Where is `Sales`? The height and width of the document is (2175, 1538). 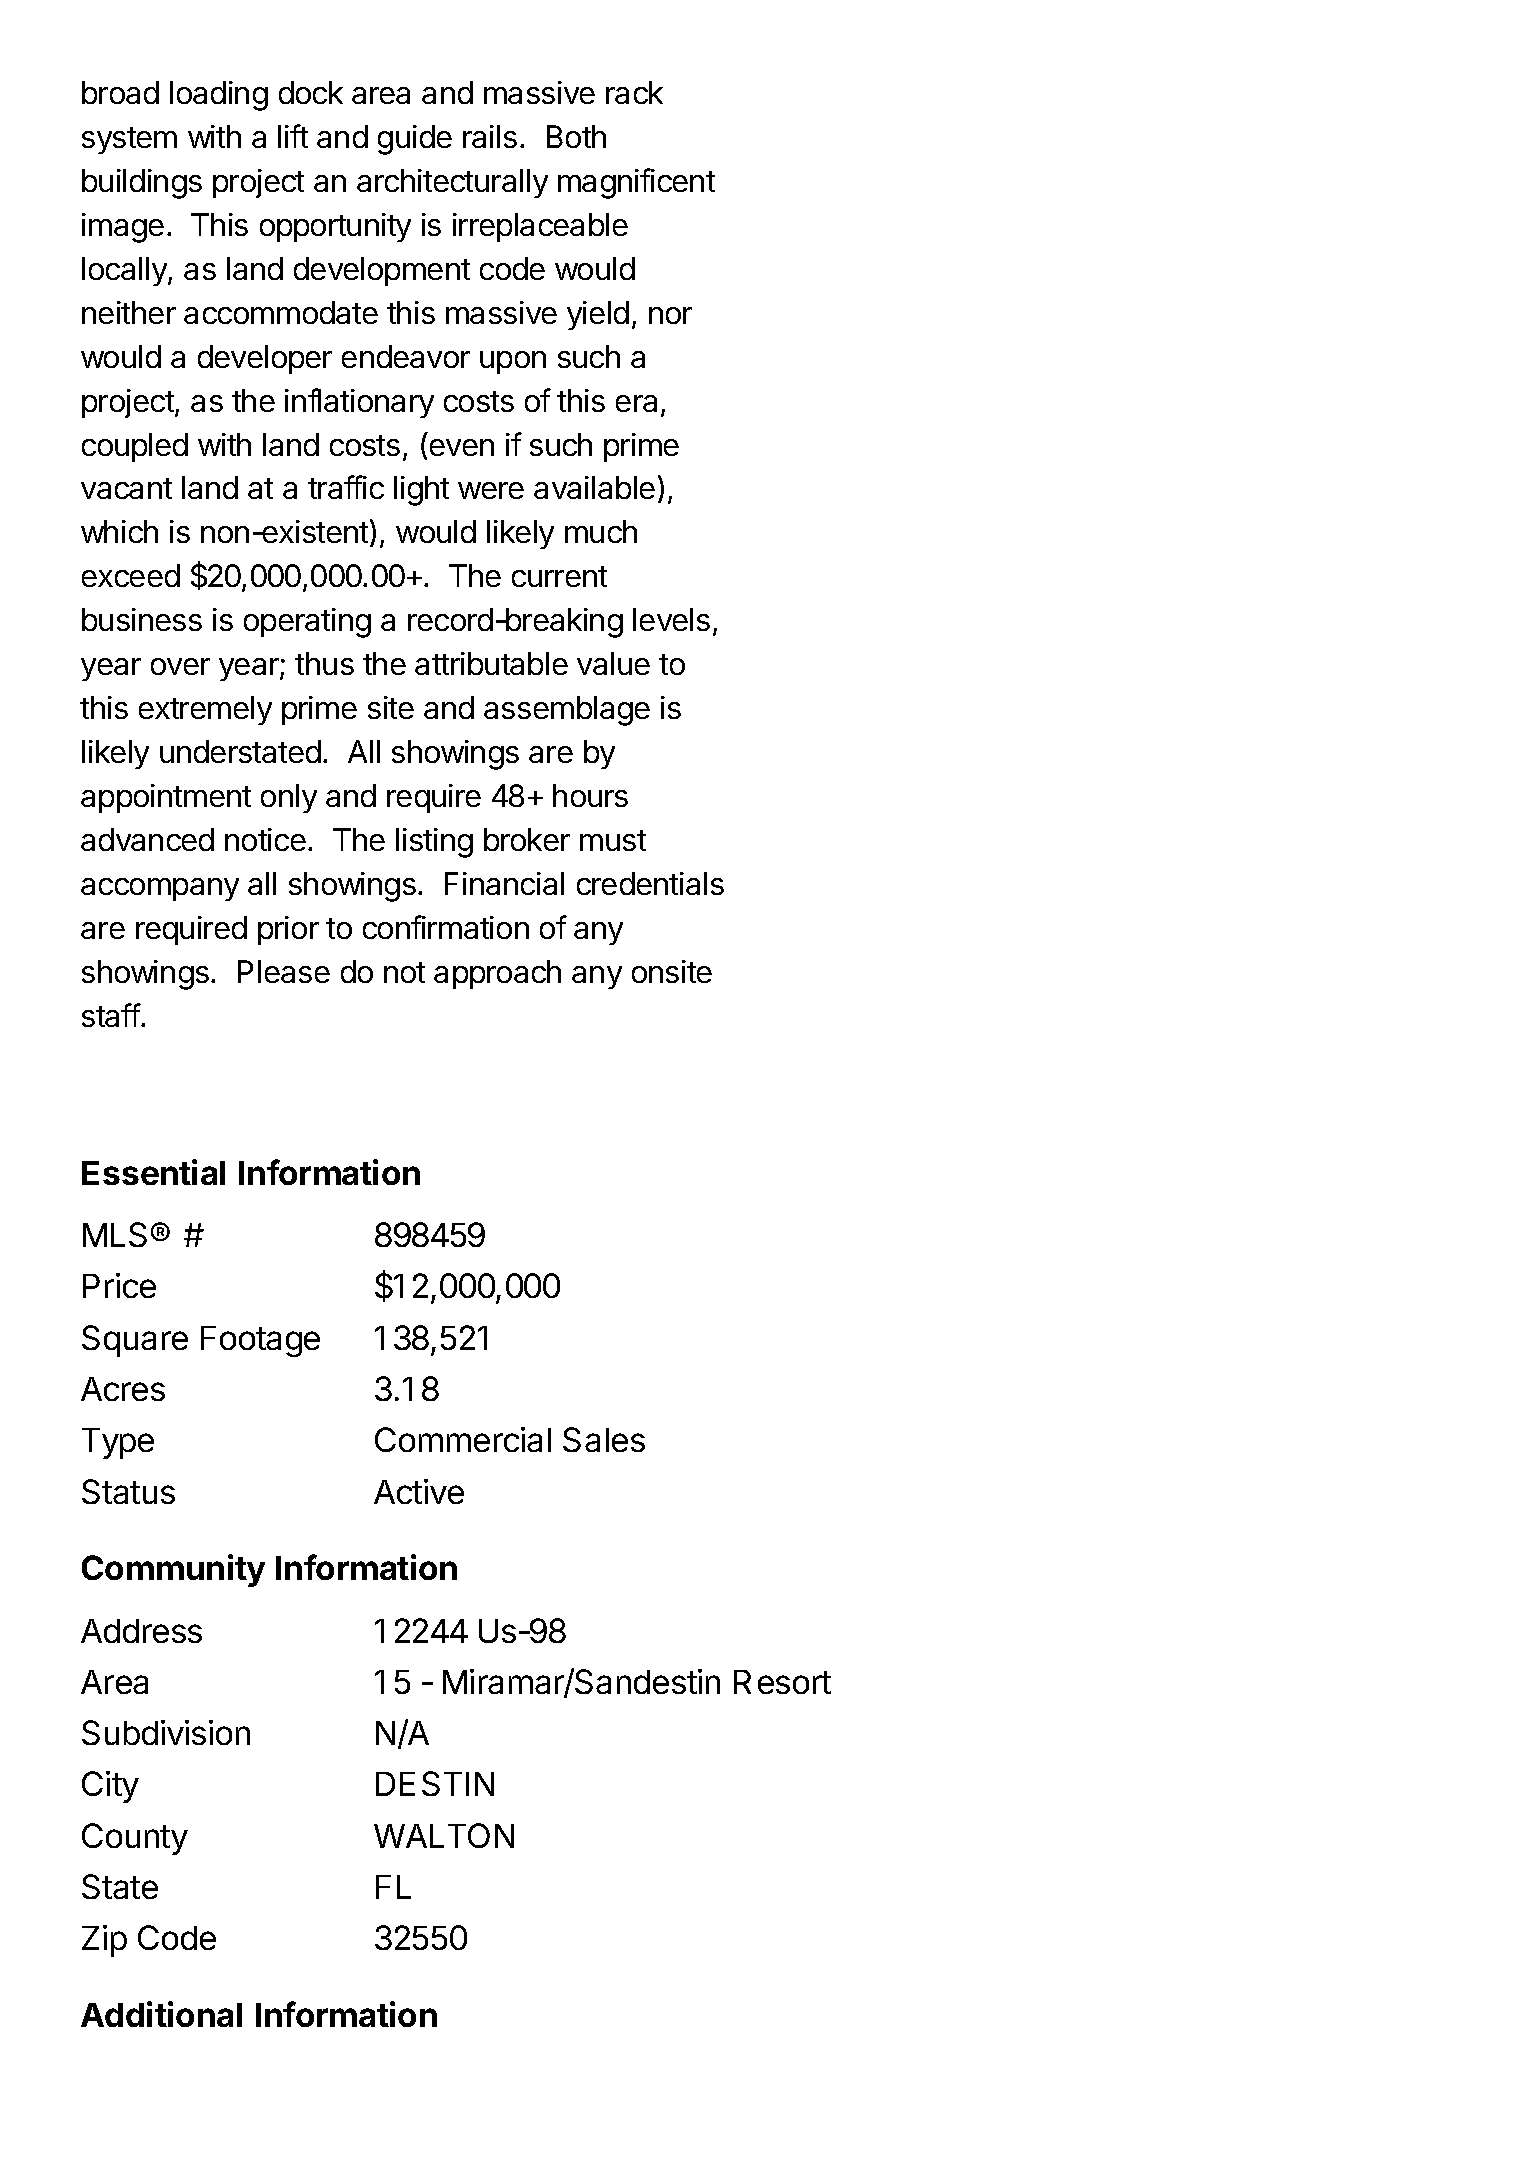
Sales is located at coordinates (604, 1439).
